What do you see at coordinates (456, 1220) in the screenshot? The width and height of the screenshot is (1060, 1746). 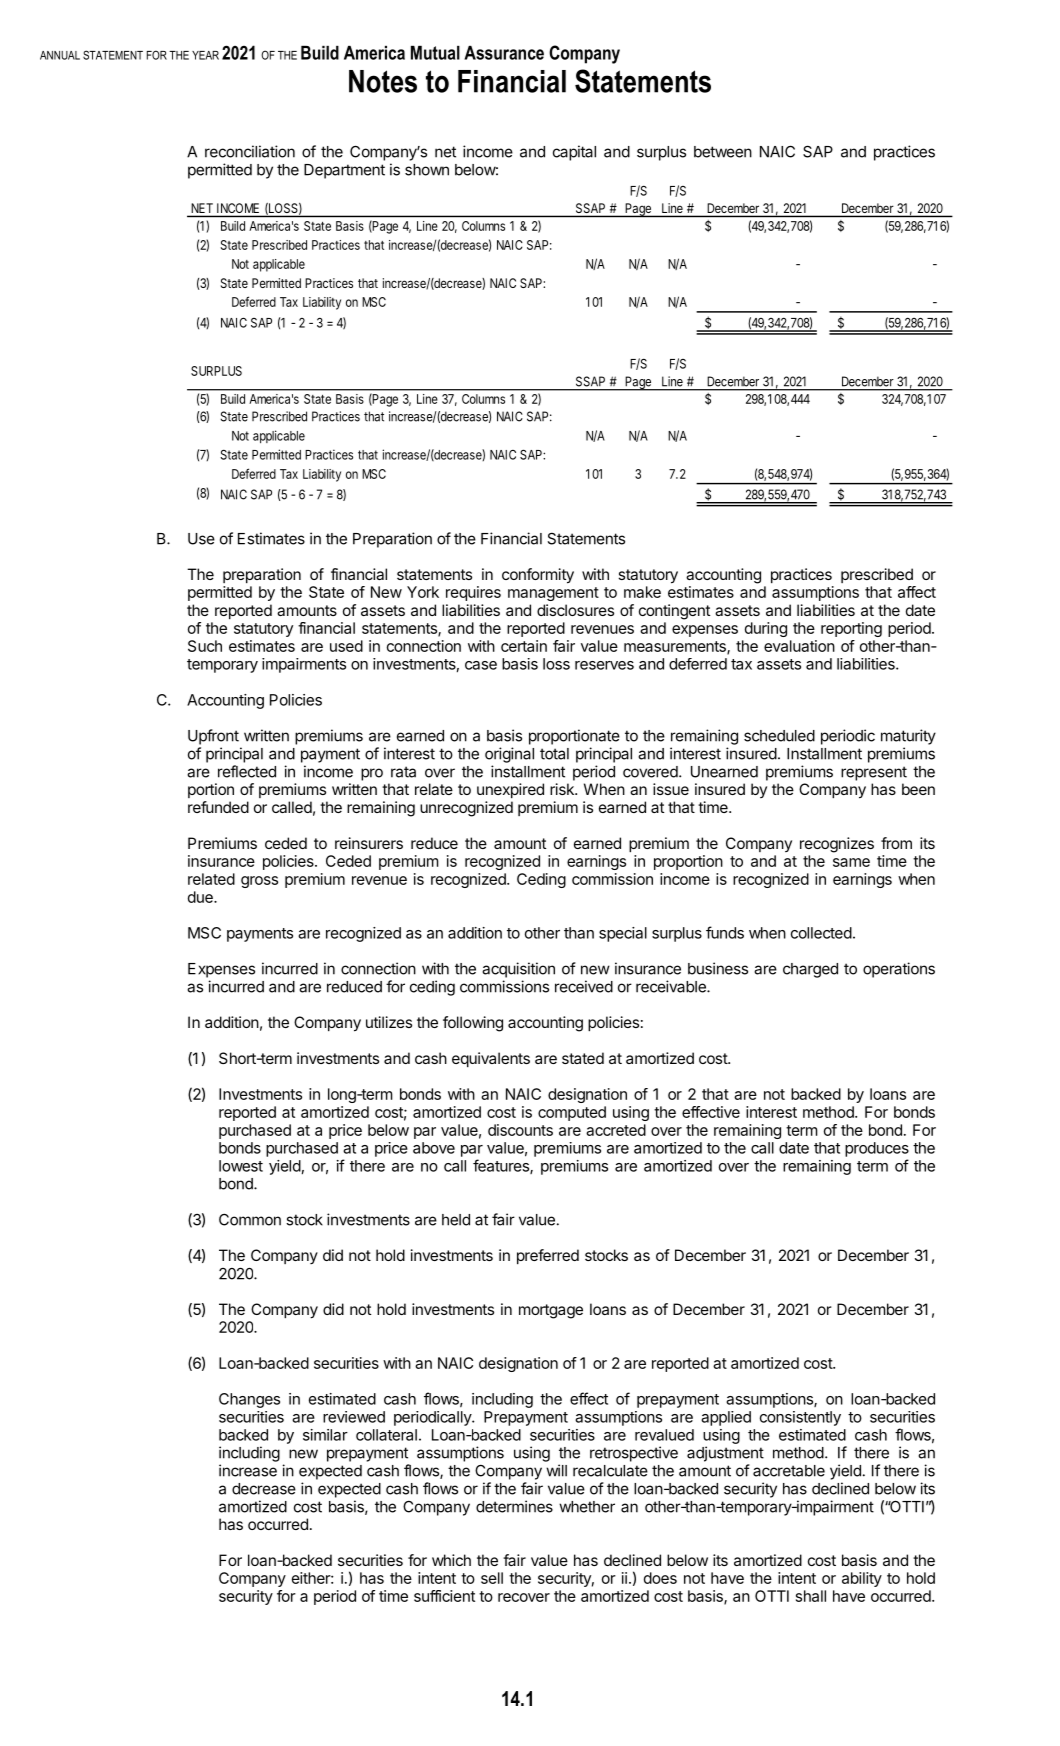 I see `held` at bounding box center [456, 1220].
